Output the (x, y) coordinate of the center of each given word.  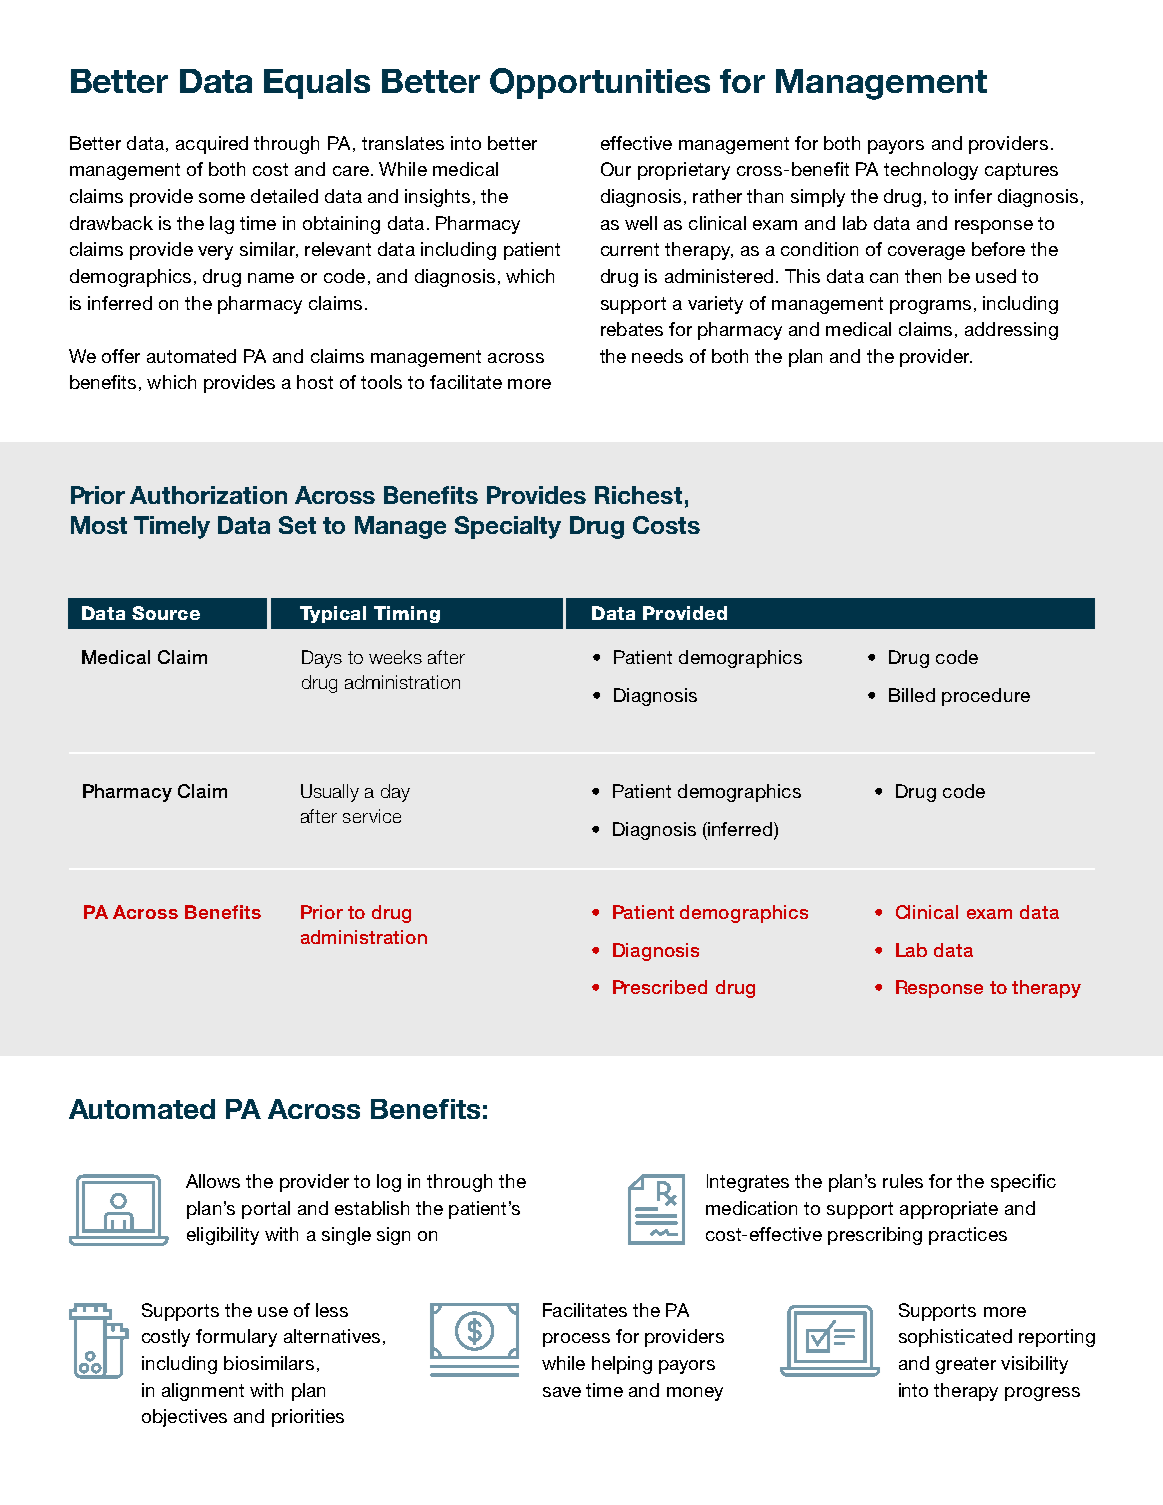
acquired (212, 145)
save (562, 1392)
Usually (330, 793)
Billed (912, 695)
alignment (203, 1392)
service (372, 816)
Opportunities (600, 83)
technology (931, 171)
